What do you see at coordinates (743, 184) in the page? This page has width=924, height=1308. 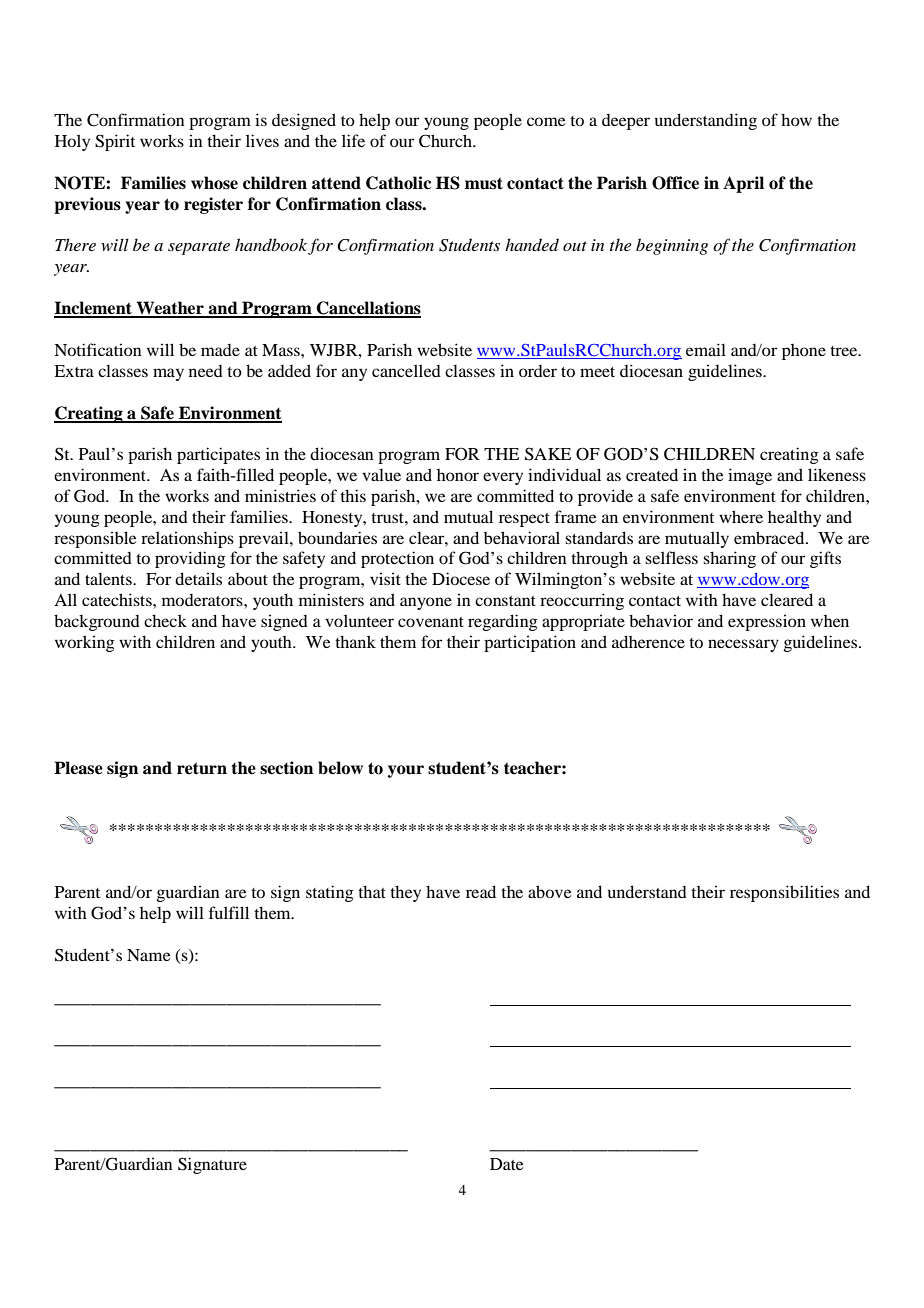 I see `April` at bounding box center [743, 184].
